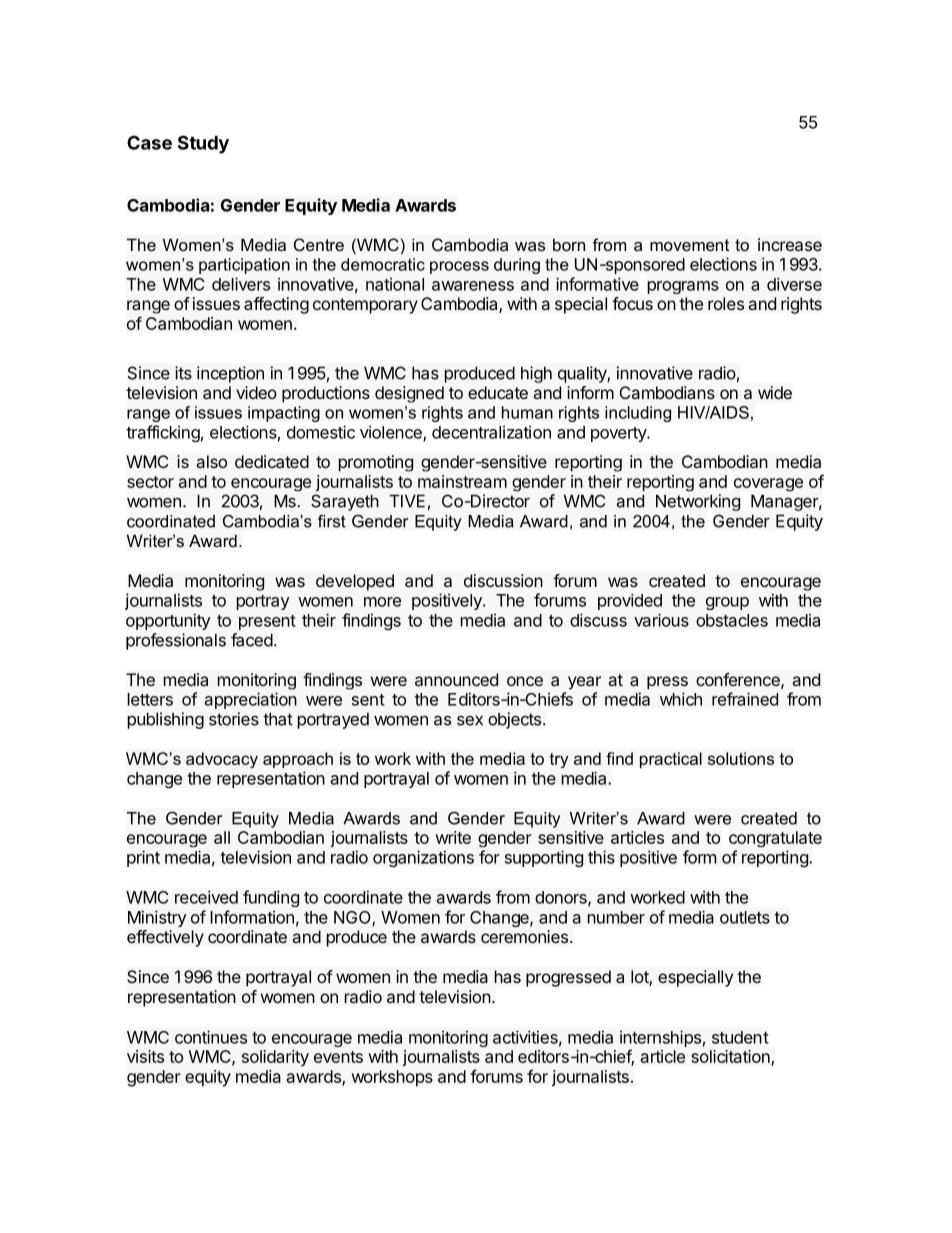 This document has width=952, height=1233. I want to click on organizations, so click(423, 858).
